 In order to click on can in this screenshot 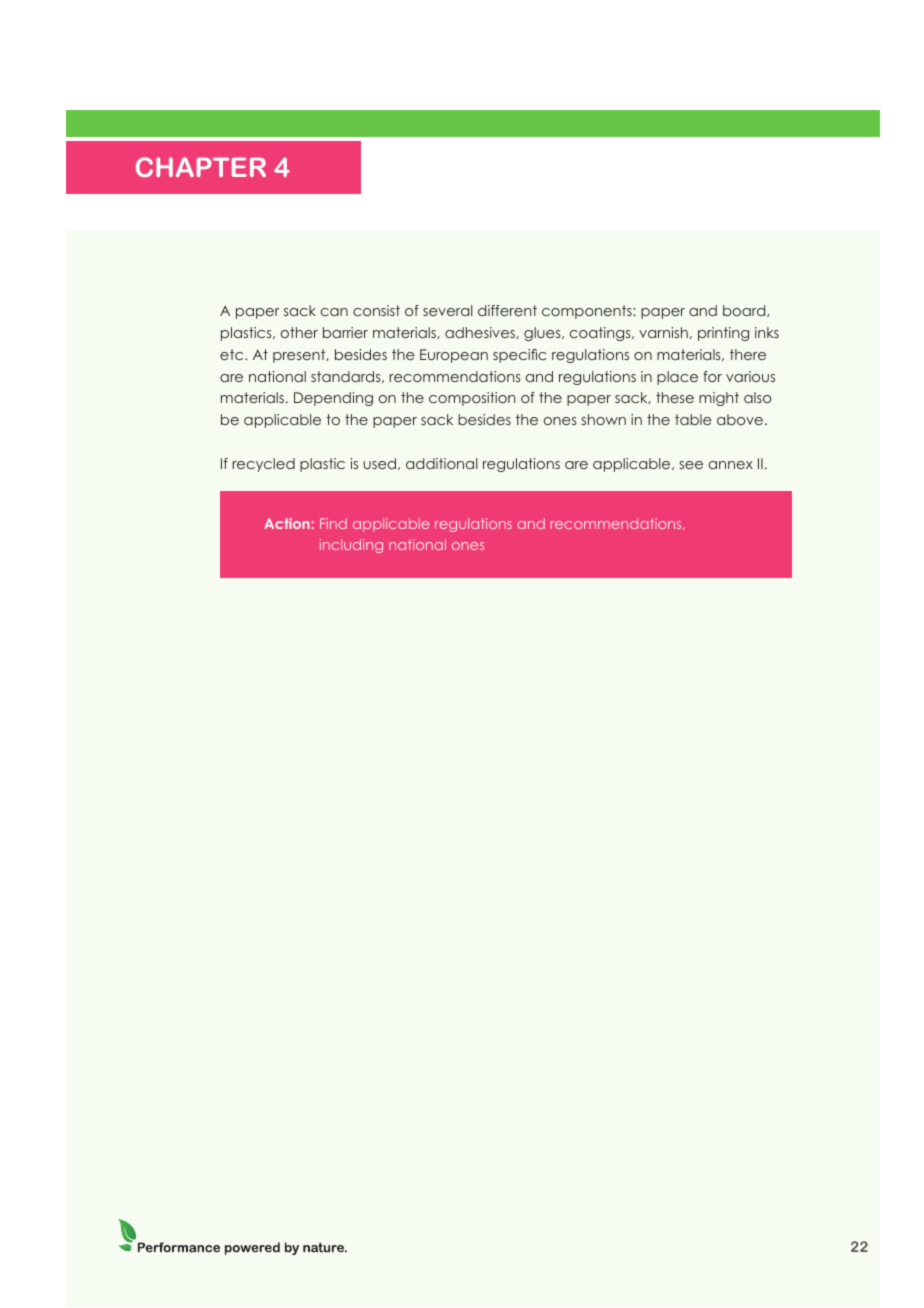, I will do `click(334, 312)`.
